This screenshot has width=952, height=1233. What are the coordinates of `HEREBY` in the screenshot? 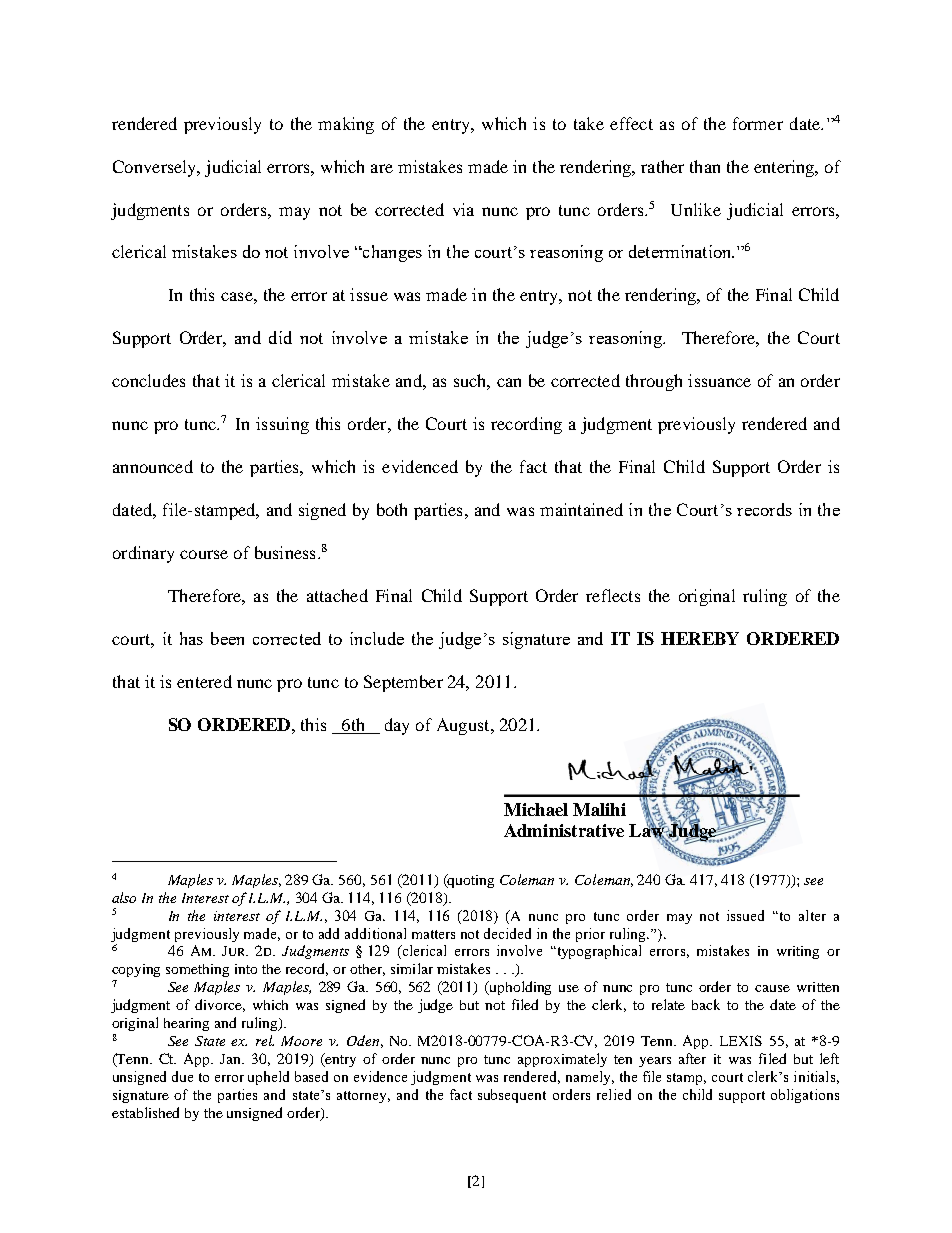 It's located at (700, 638).
